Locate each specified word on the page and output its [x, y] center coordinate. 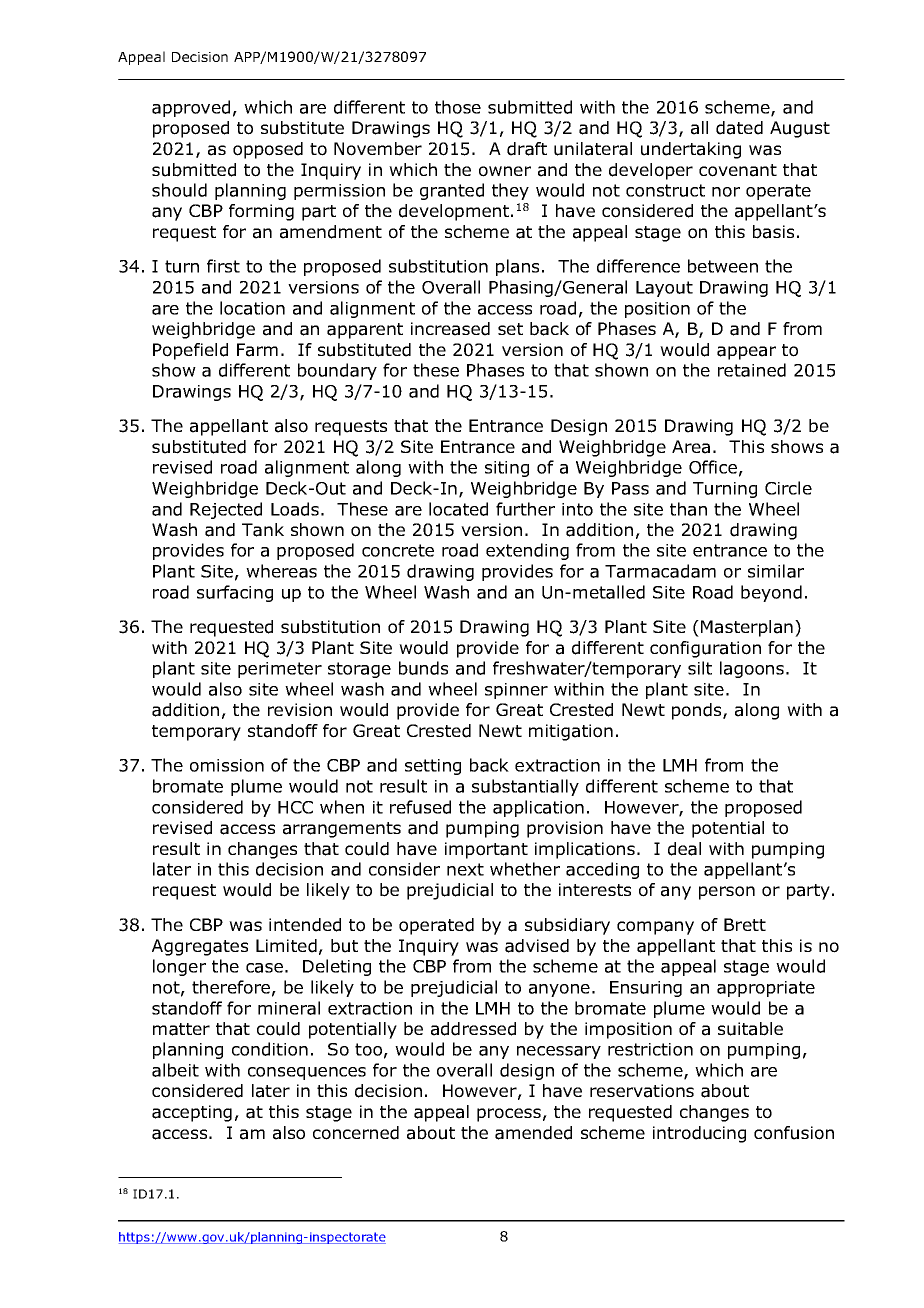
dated [739, 128]
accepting [192, 1113]
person [727, 893]
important [486, 850]
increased [450, 329]
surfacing [235, 593]
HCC [295, 807]
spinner [516, 691]
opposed [268, 150]
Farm [257, 350]
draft [527, 149]
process [509, 1115]
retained [752, 370]
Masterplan [747, 628]
